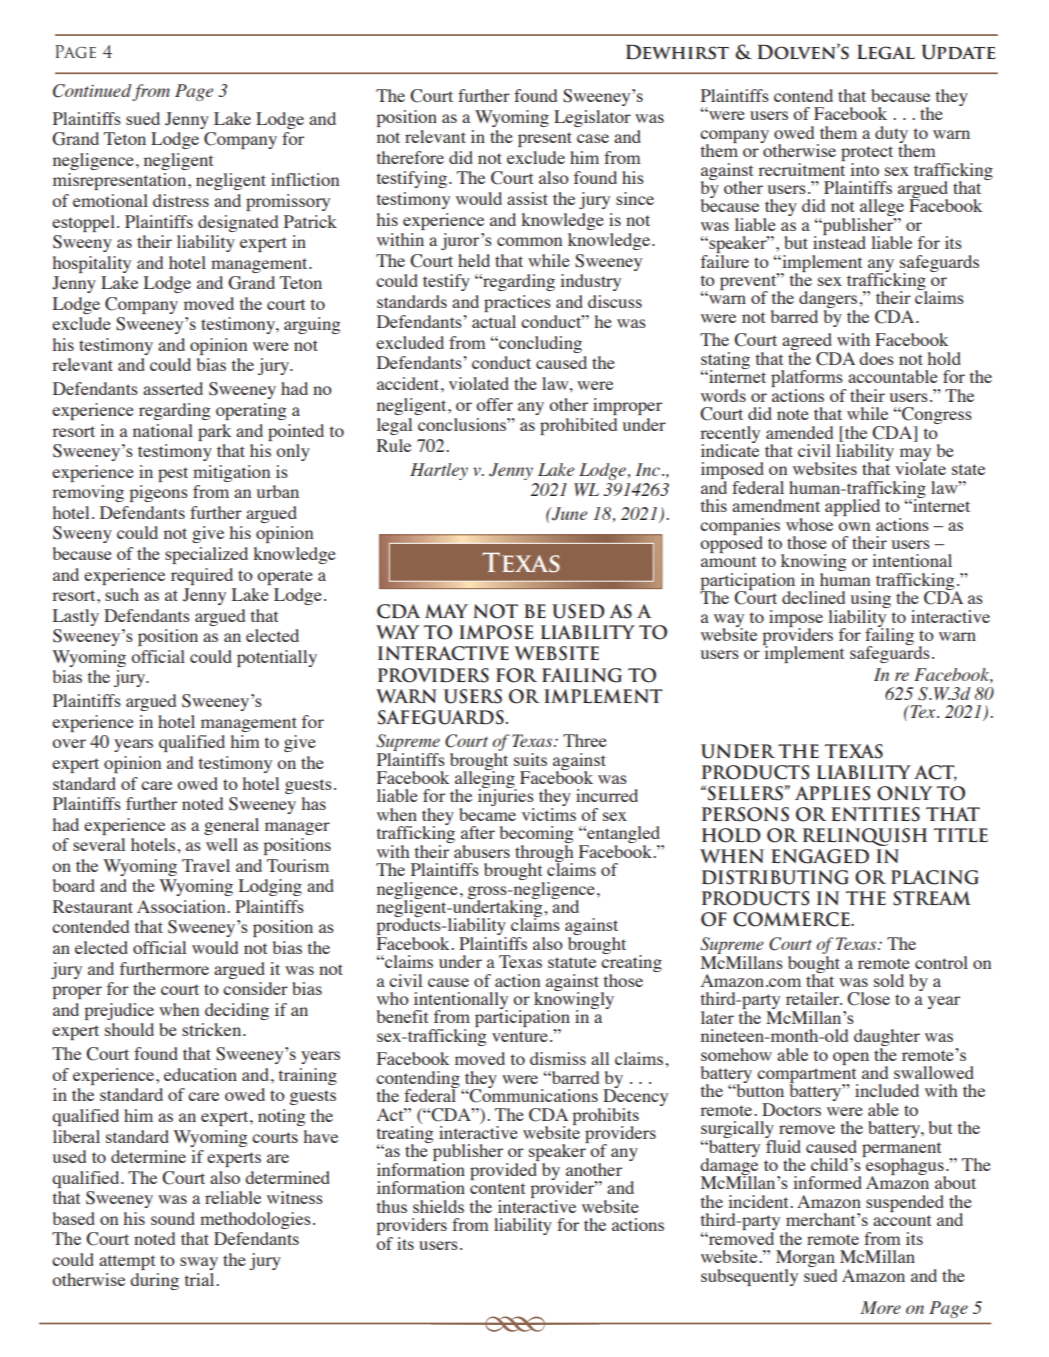 This screenshot has width=1049, height=1357. What do you see at coordinates (585, 740) in the screenshot?
I see `Three` at bounding box center [585, 740].
